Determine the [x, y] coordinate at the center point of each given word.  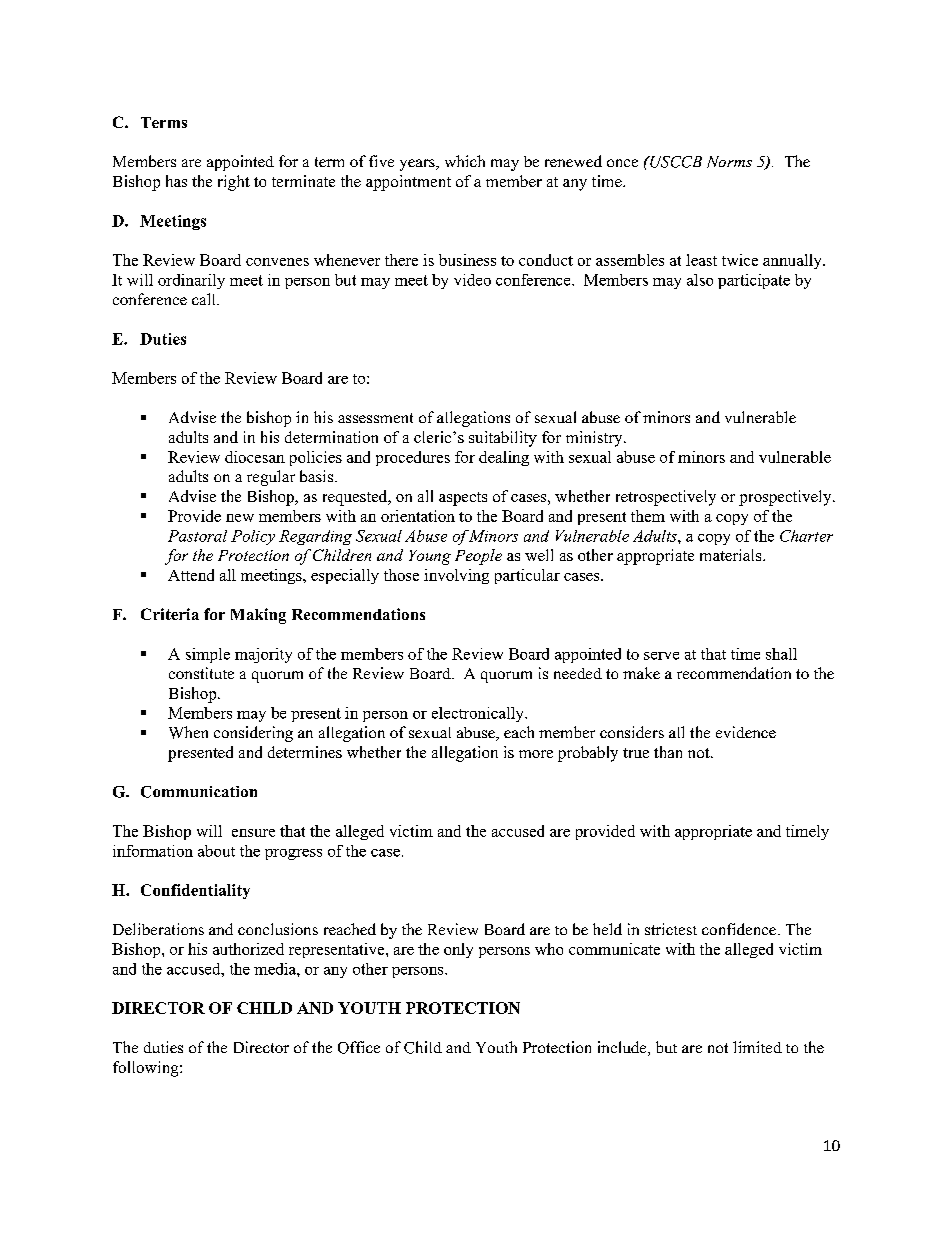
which [465, 161]
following [147, 1069]
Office [359, 1047]
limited [757, 1047]
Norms [729, 162]
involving [456, 576]
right [234, 183]
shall [781, 654]
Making [258, 616]
